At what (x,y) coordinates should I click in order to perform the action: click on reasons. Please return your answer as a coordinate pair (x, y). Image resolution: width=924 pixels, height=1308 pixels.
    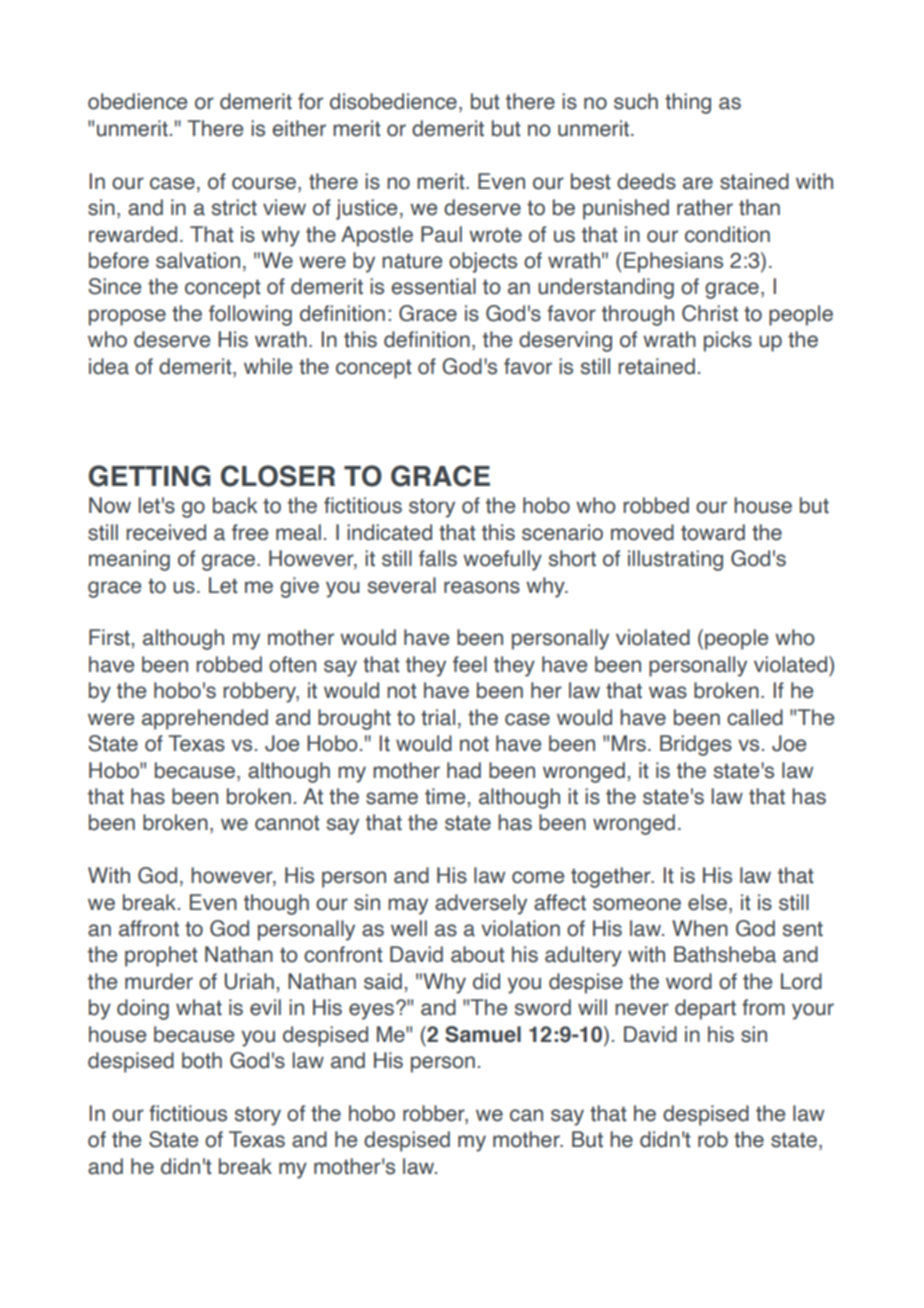
    Looking at the image, I should click on (482, 587).
